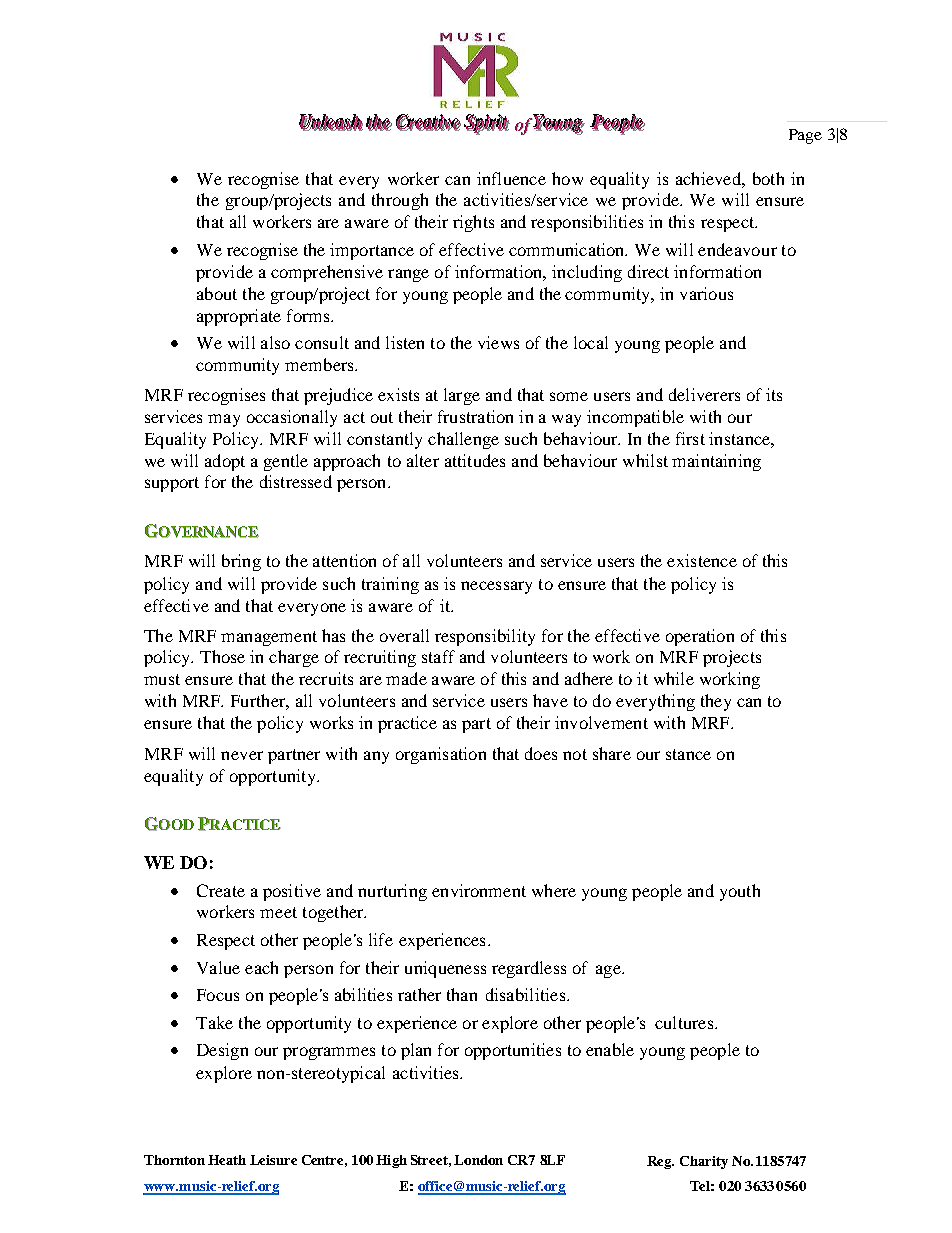 The image size is (952, 1233). I want to click on influence, so click(511, 178).
